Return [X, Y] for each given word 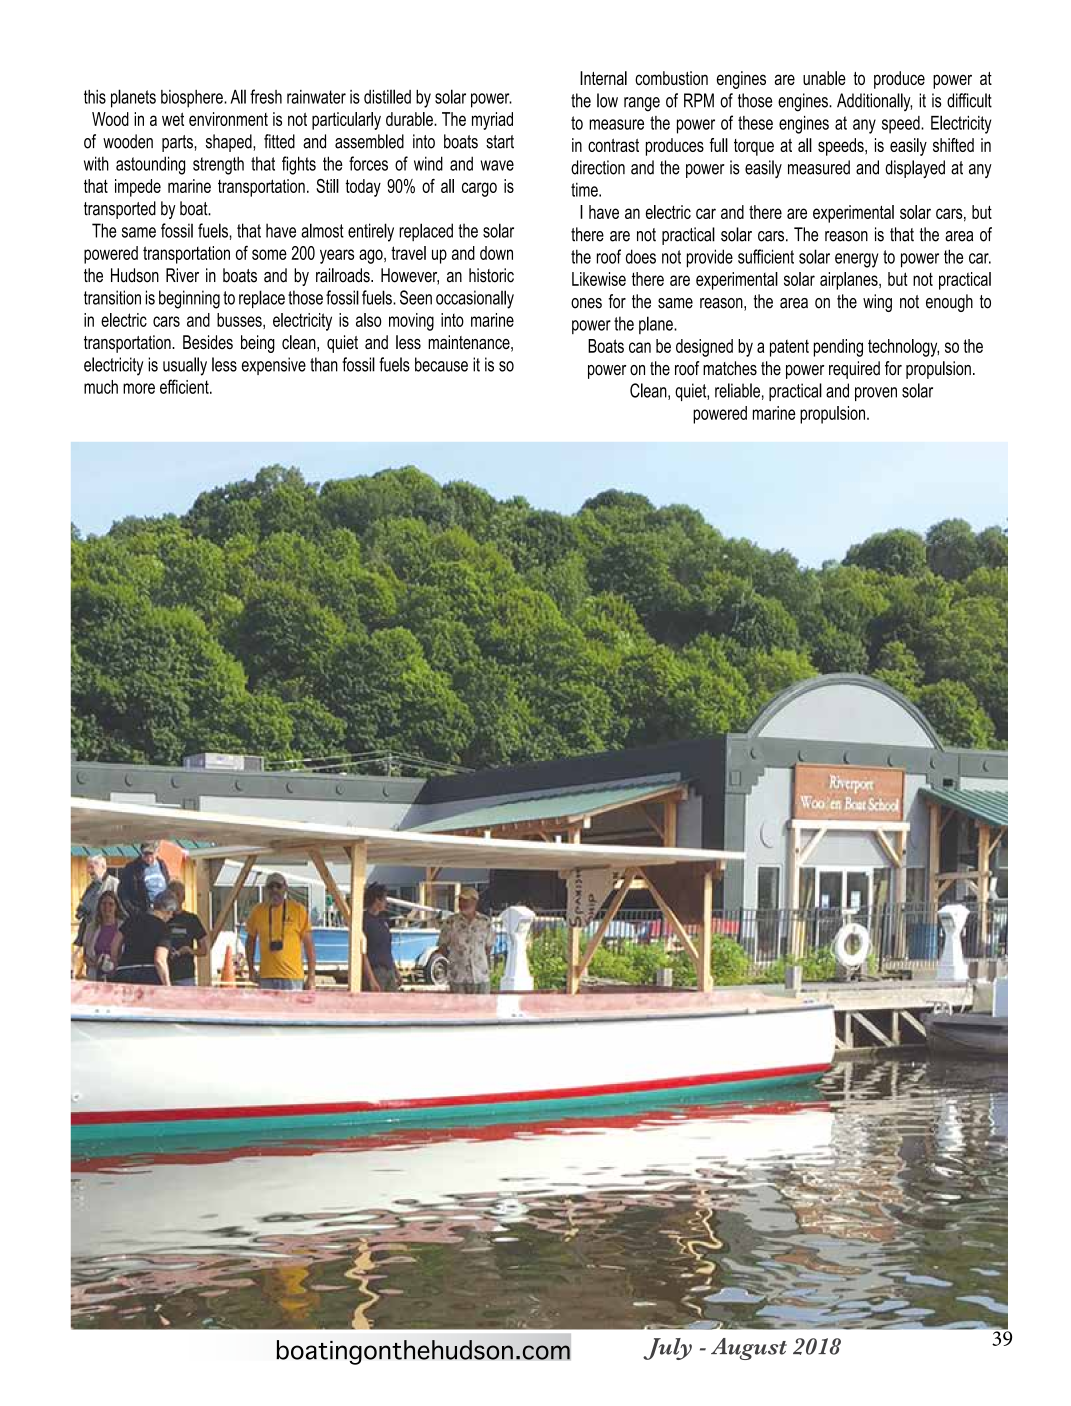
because [441, 364]
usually [185, 366]
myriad [492, 121]
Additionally [874, 102]
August [749, 1349]
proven [876, 394]
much [101, 387]
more [139, 388]
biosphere [193, 99]
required [854, 370]
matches [730, 368]
